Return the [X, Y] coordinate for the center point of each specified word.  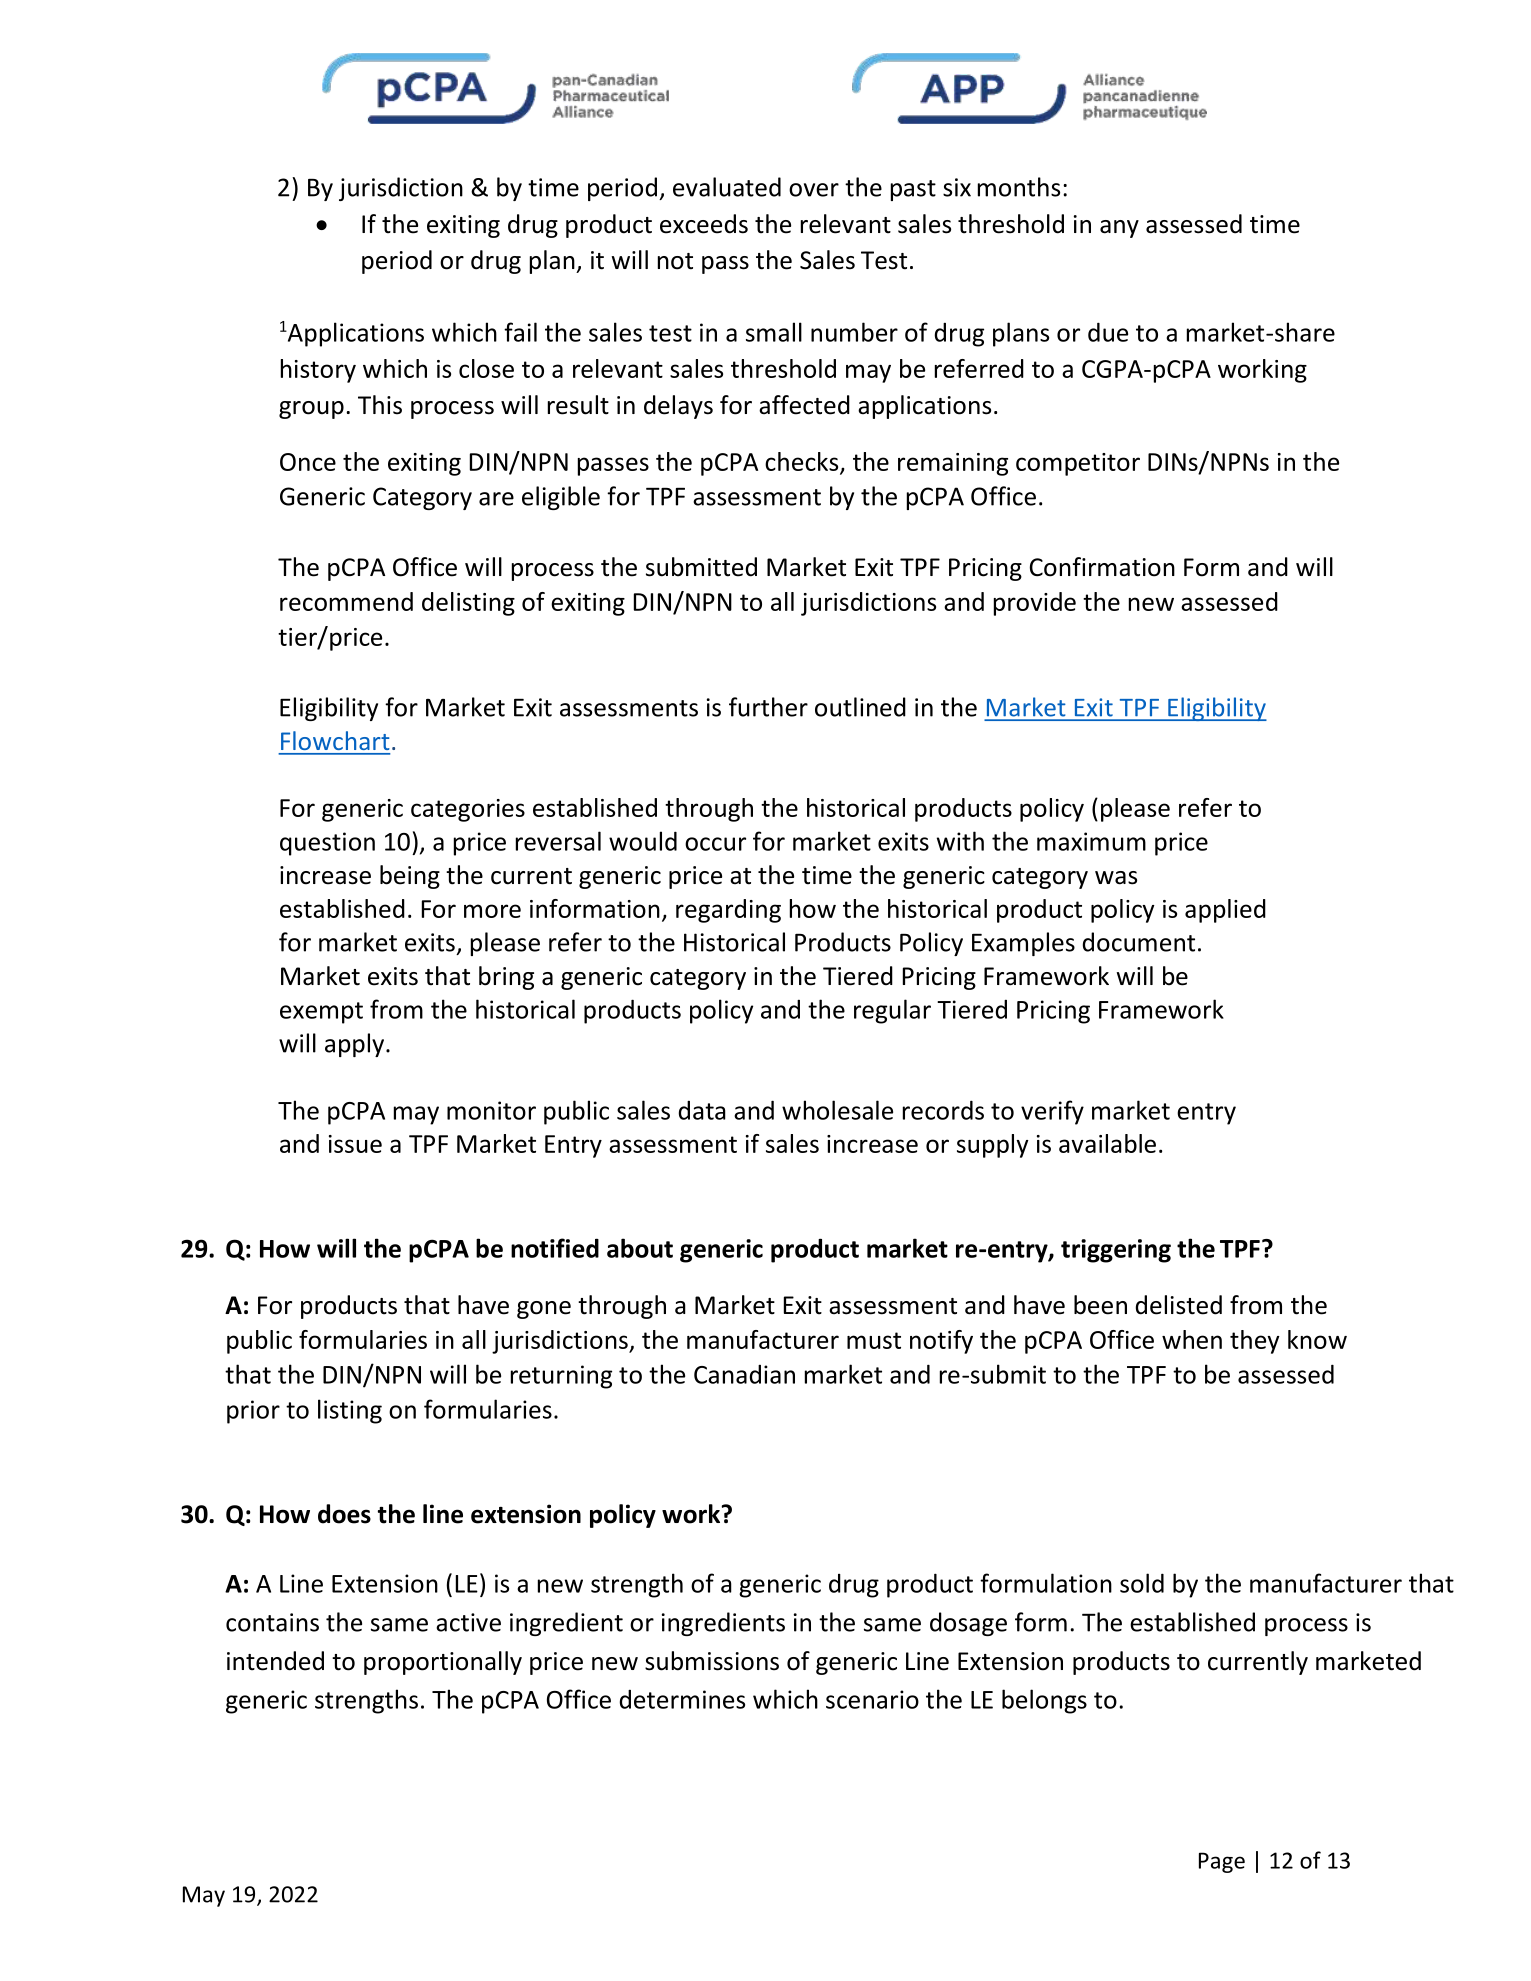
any [1119, 229]
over [814, 190]
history [318, 371]
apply [356, 1045]
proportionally [443, 1663]
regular [892, 1011]
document [1139, 942]
